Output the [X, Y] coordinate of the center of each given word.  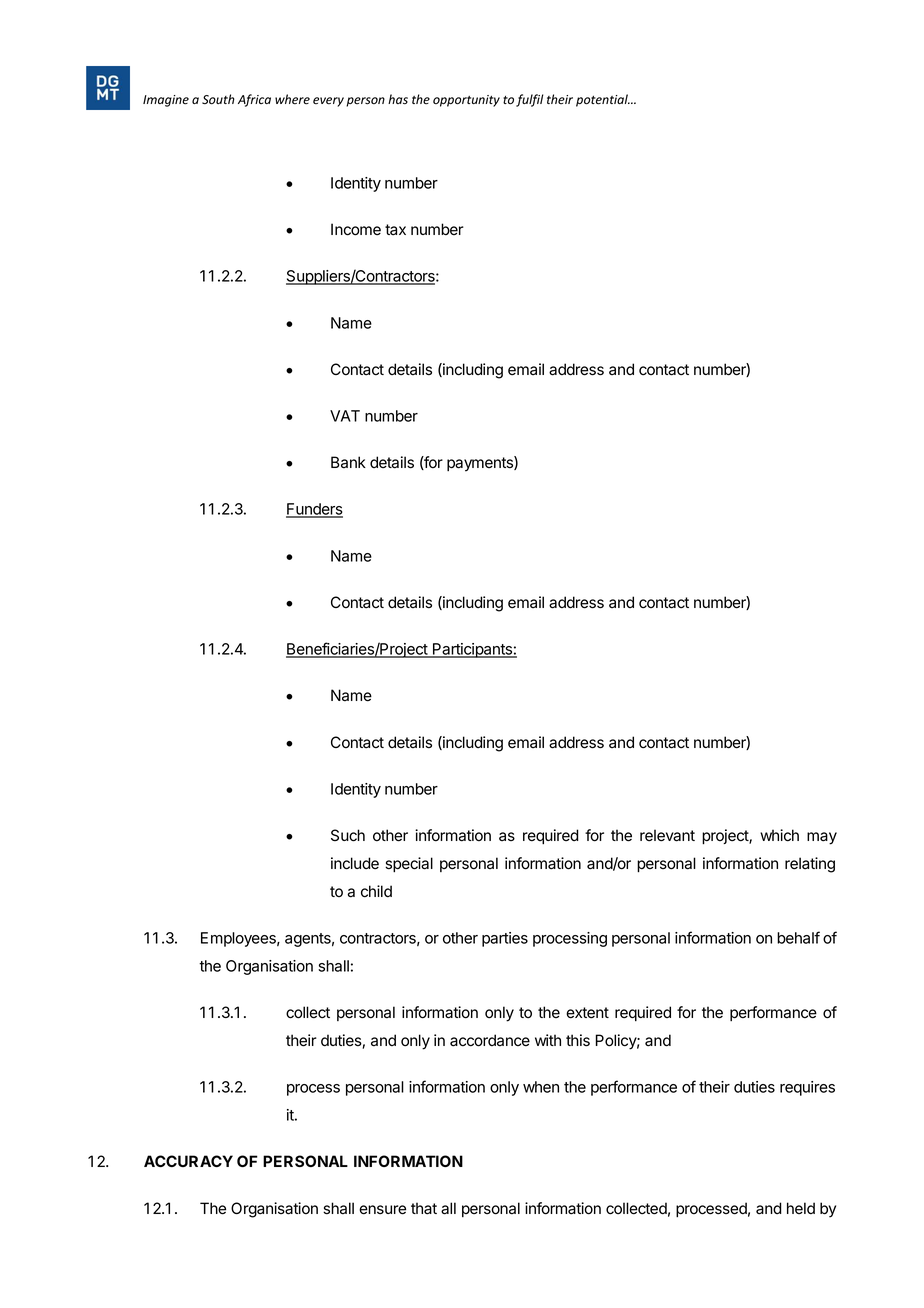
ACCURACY [188, 1161]
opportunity [466, 101]
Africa [254, 100]
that [424, 1208]
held [801, 1208]
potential [603, 100]
